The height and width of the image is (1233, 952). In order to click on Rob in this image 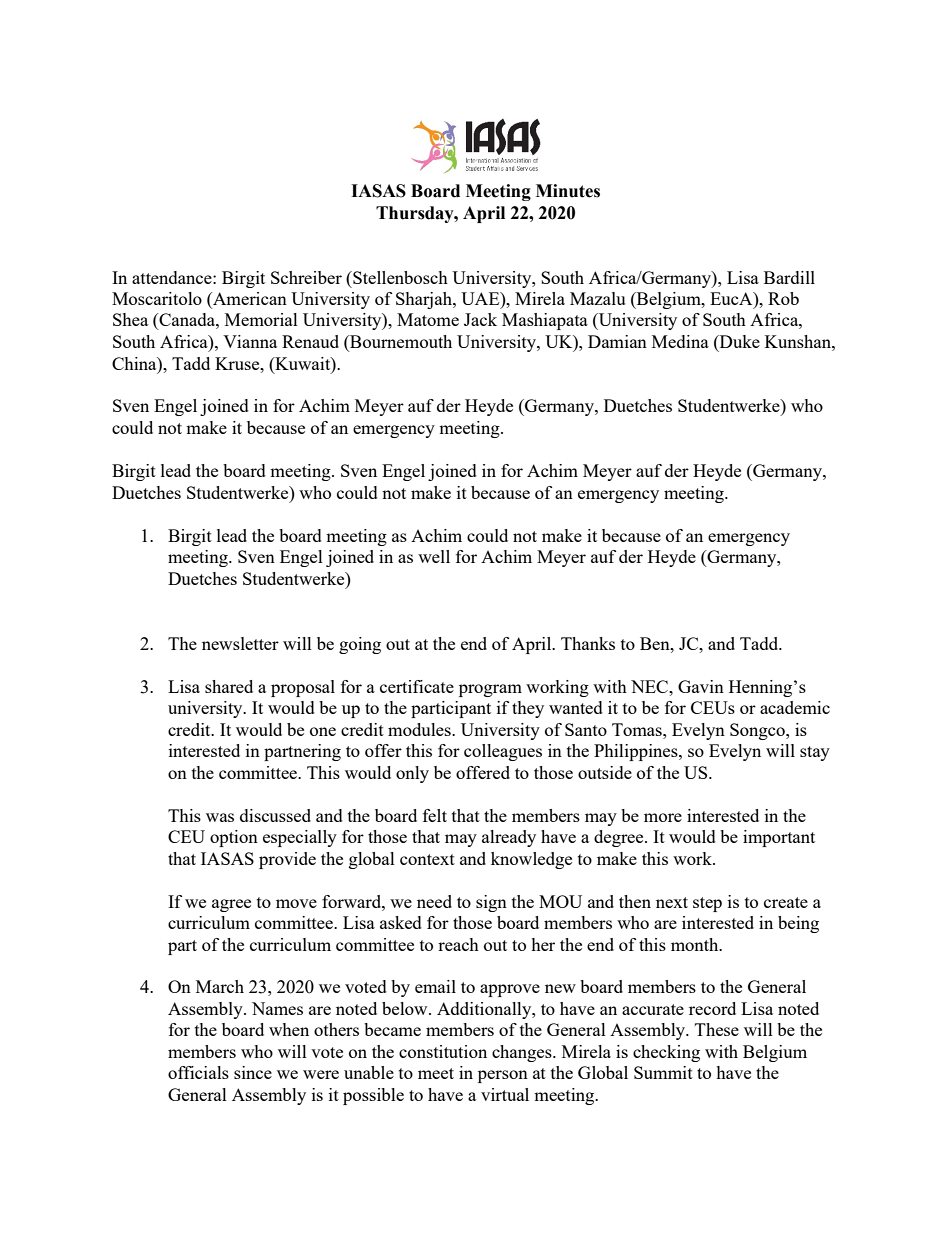, I will do `click(783, 298)`.
